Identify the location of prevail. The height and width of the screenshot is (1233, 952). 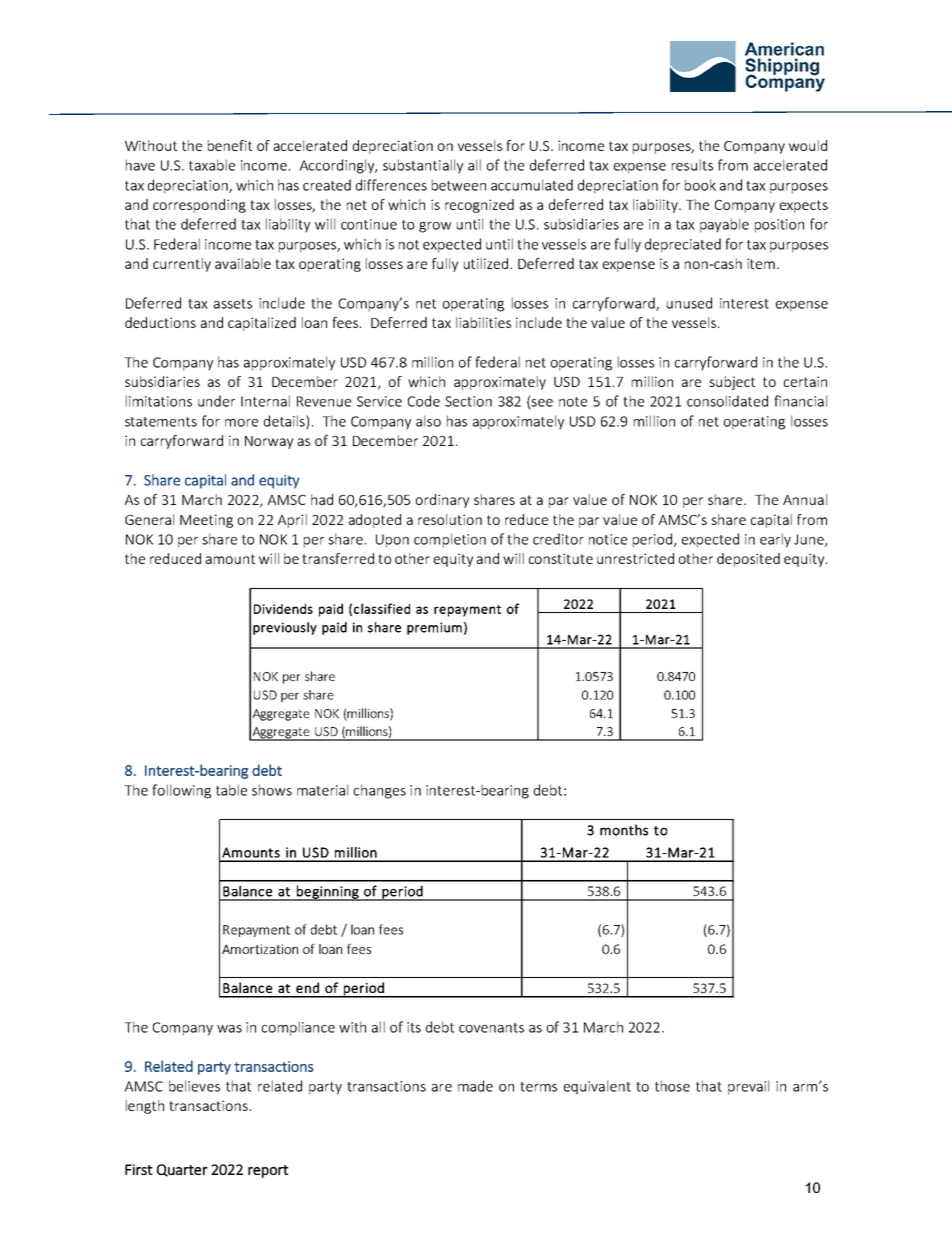
(748, 1087).
